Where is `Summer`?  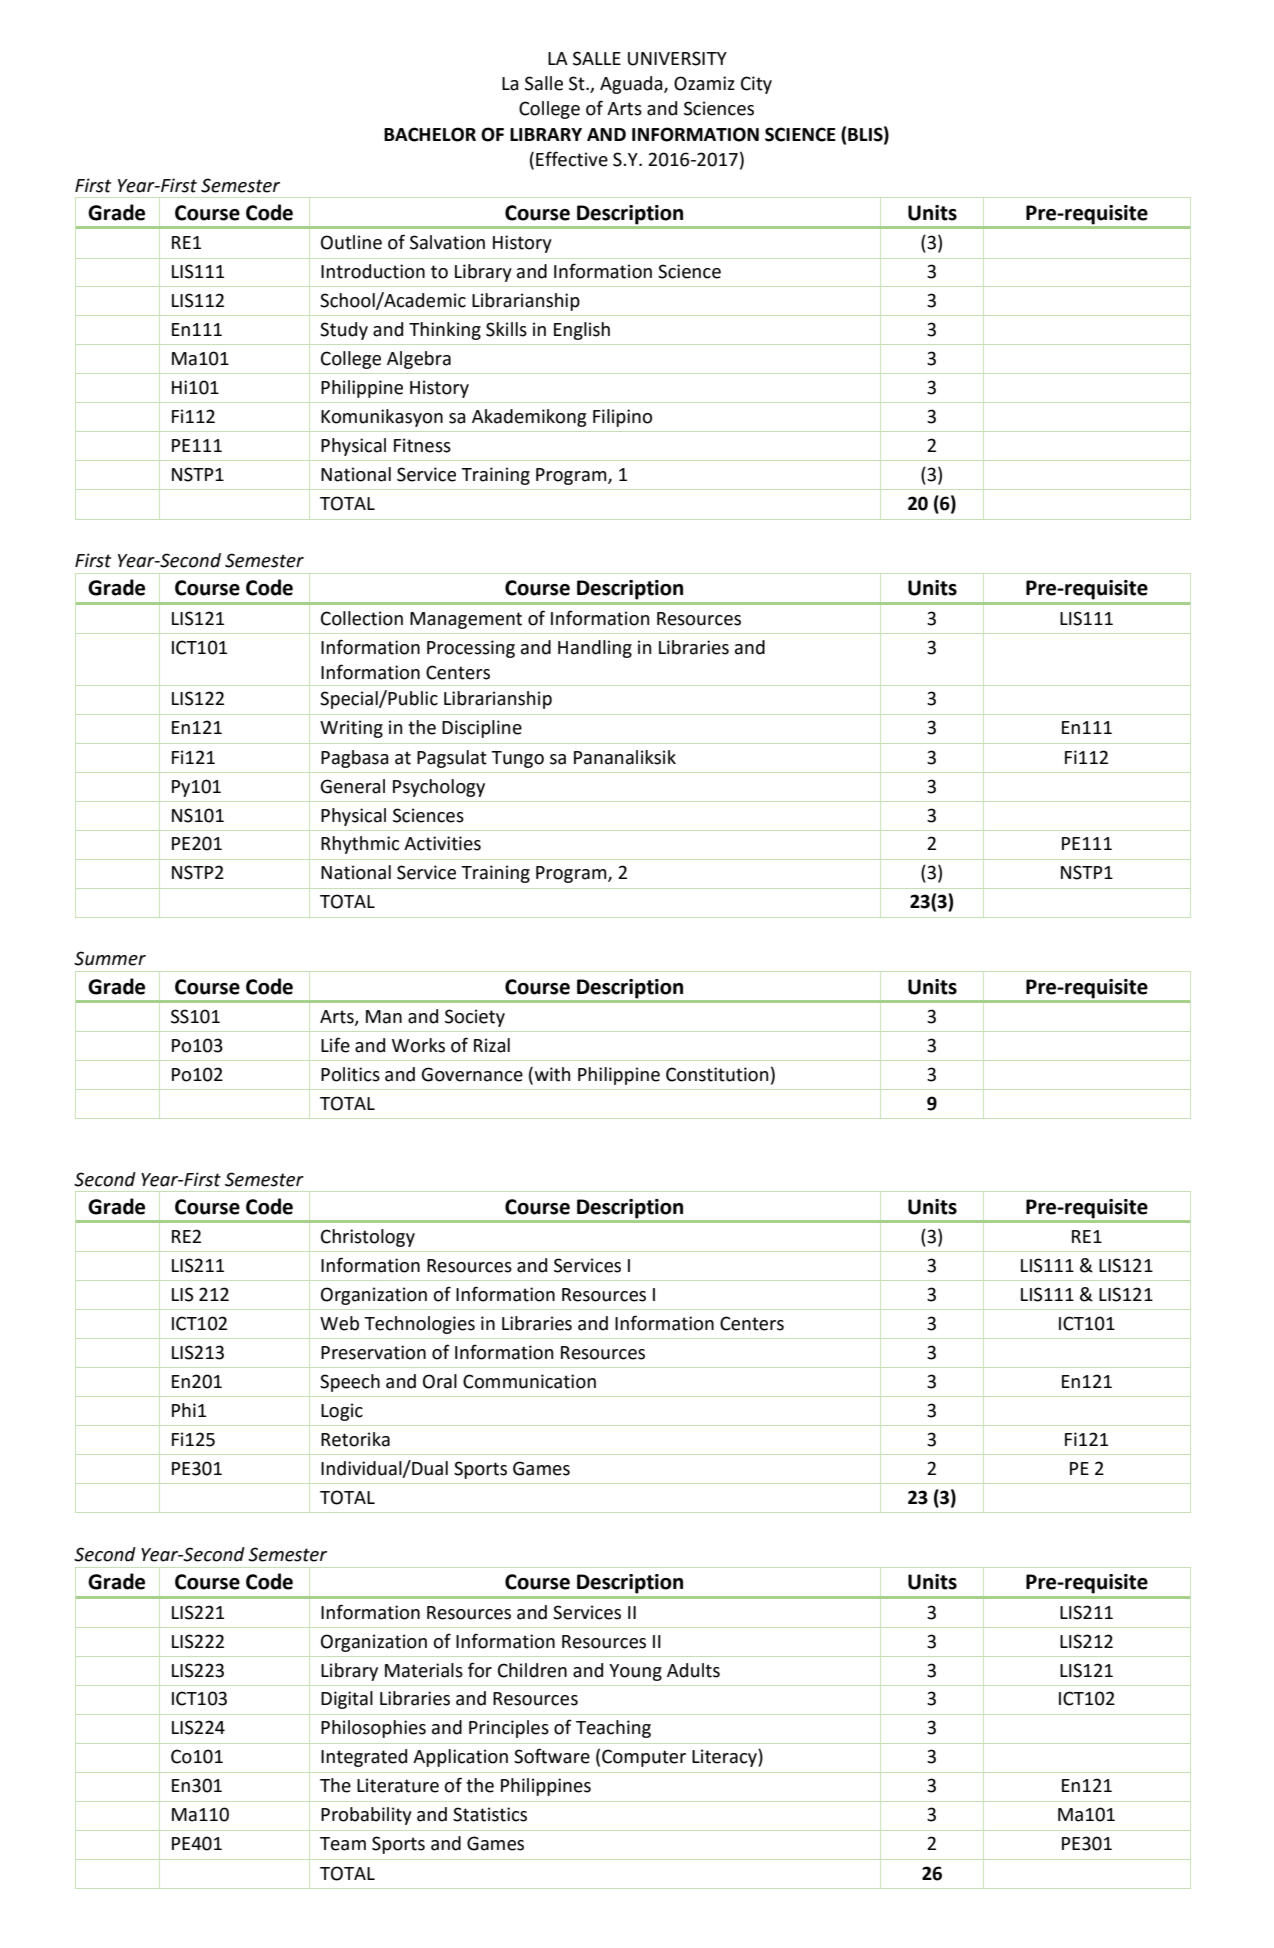 Summer is located at coordinates (110, 958).
